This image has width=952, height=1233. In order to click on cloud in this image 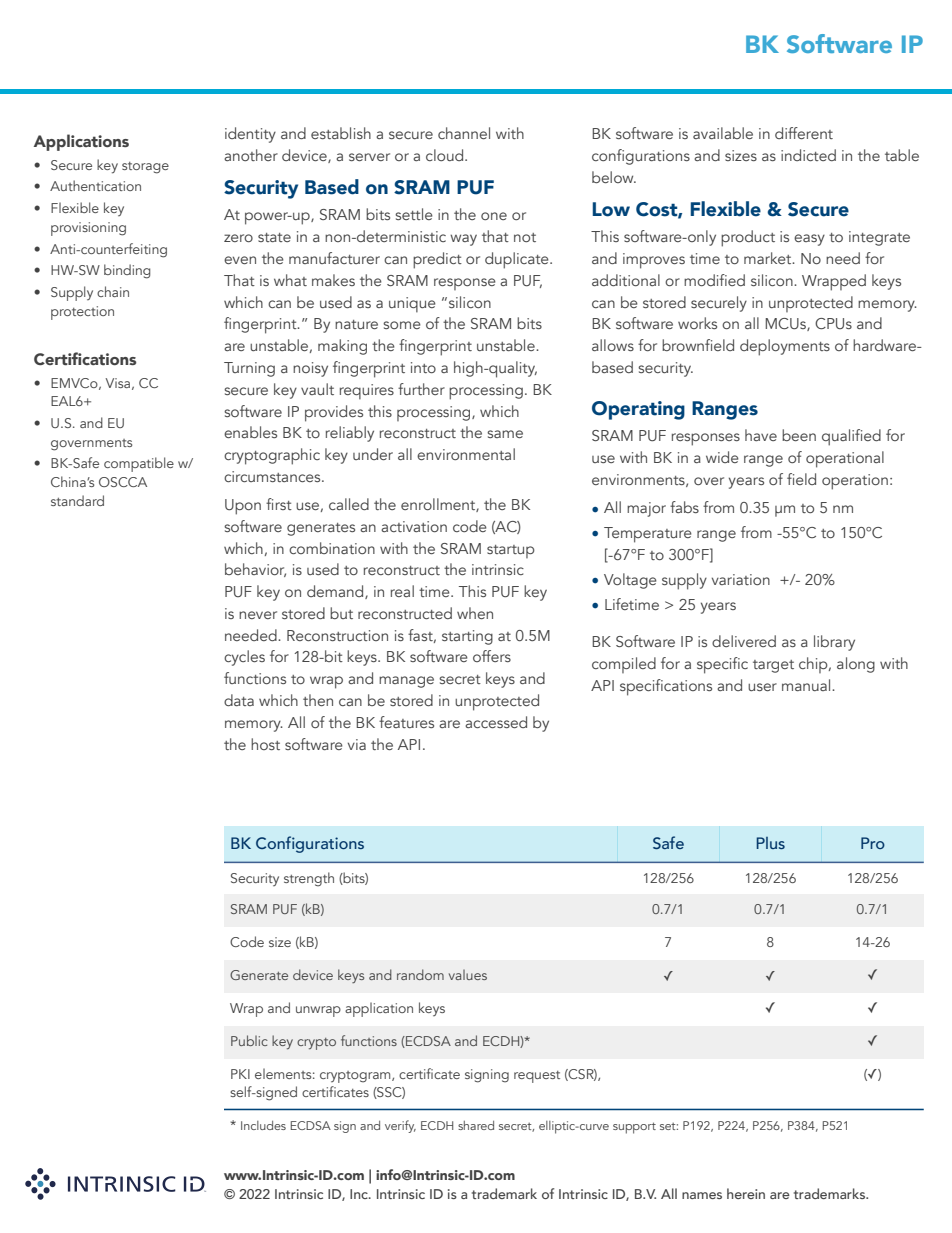, I will do `click(446, 155)`.
